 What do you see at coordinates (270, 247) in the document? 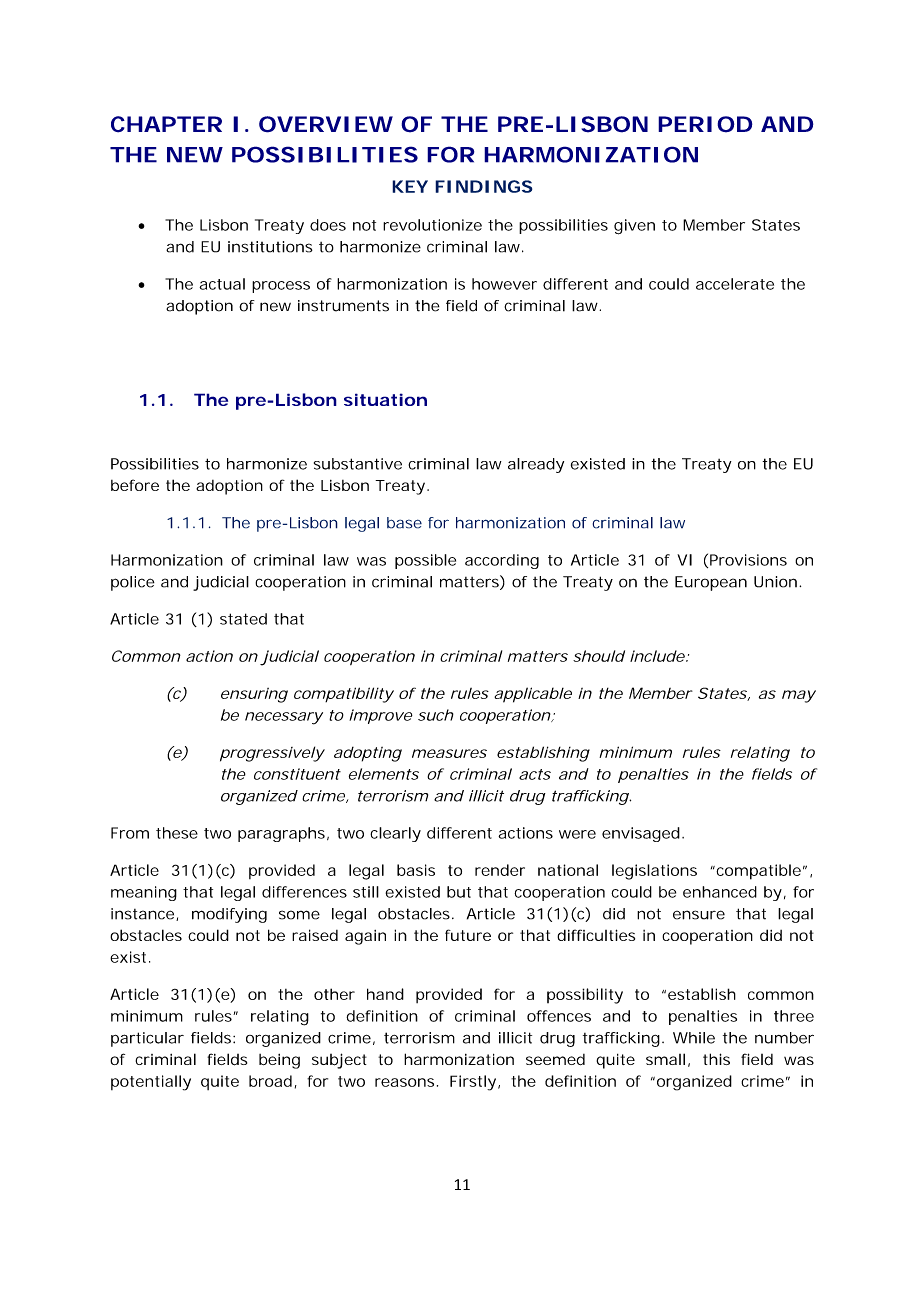
I see `institutions` at bounding box center [270, 247].
